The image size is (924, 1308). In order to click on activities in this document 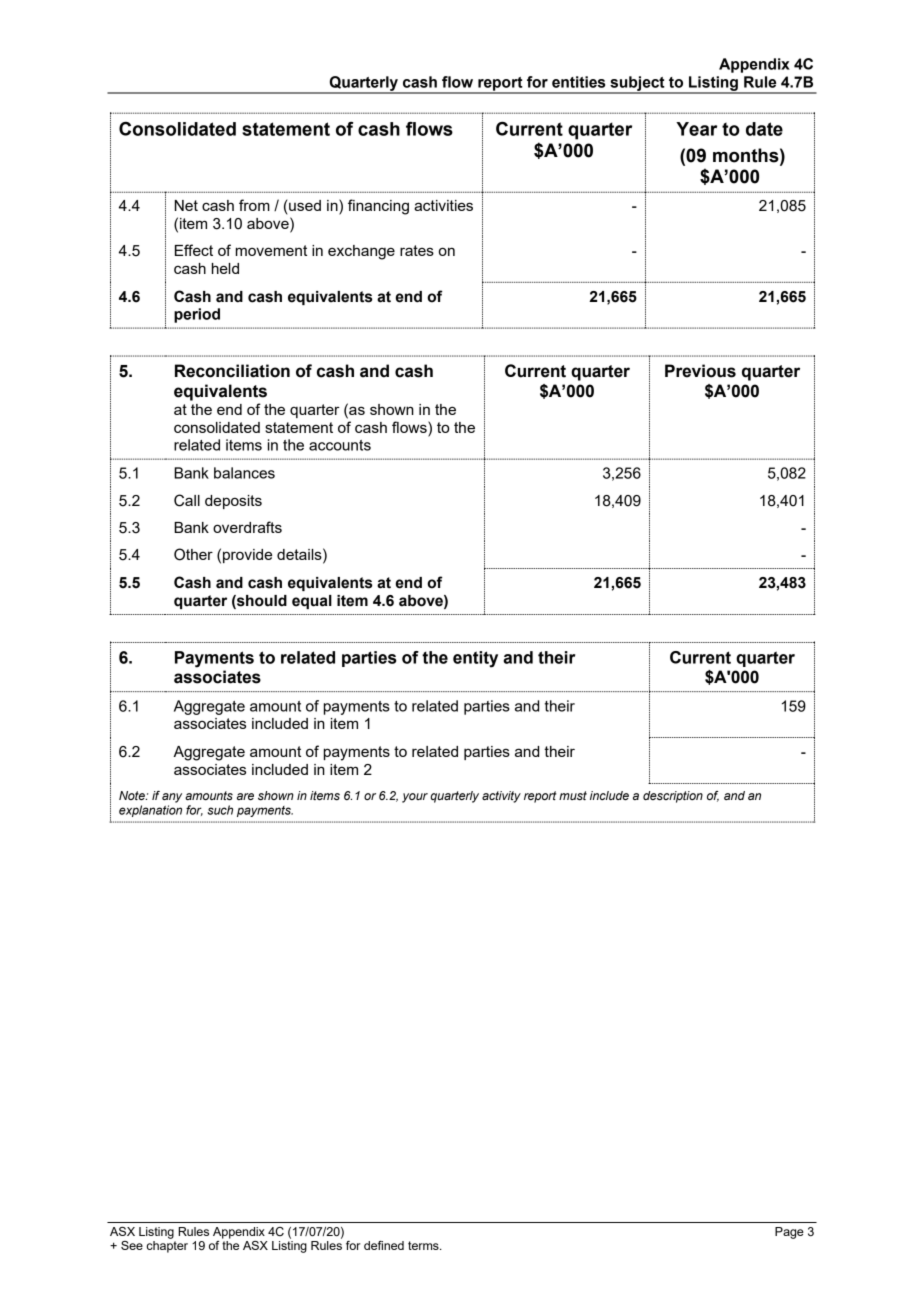, I will do `click(443, 205)`.
